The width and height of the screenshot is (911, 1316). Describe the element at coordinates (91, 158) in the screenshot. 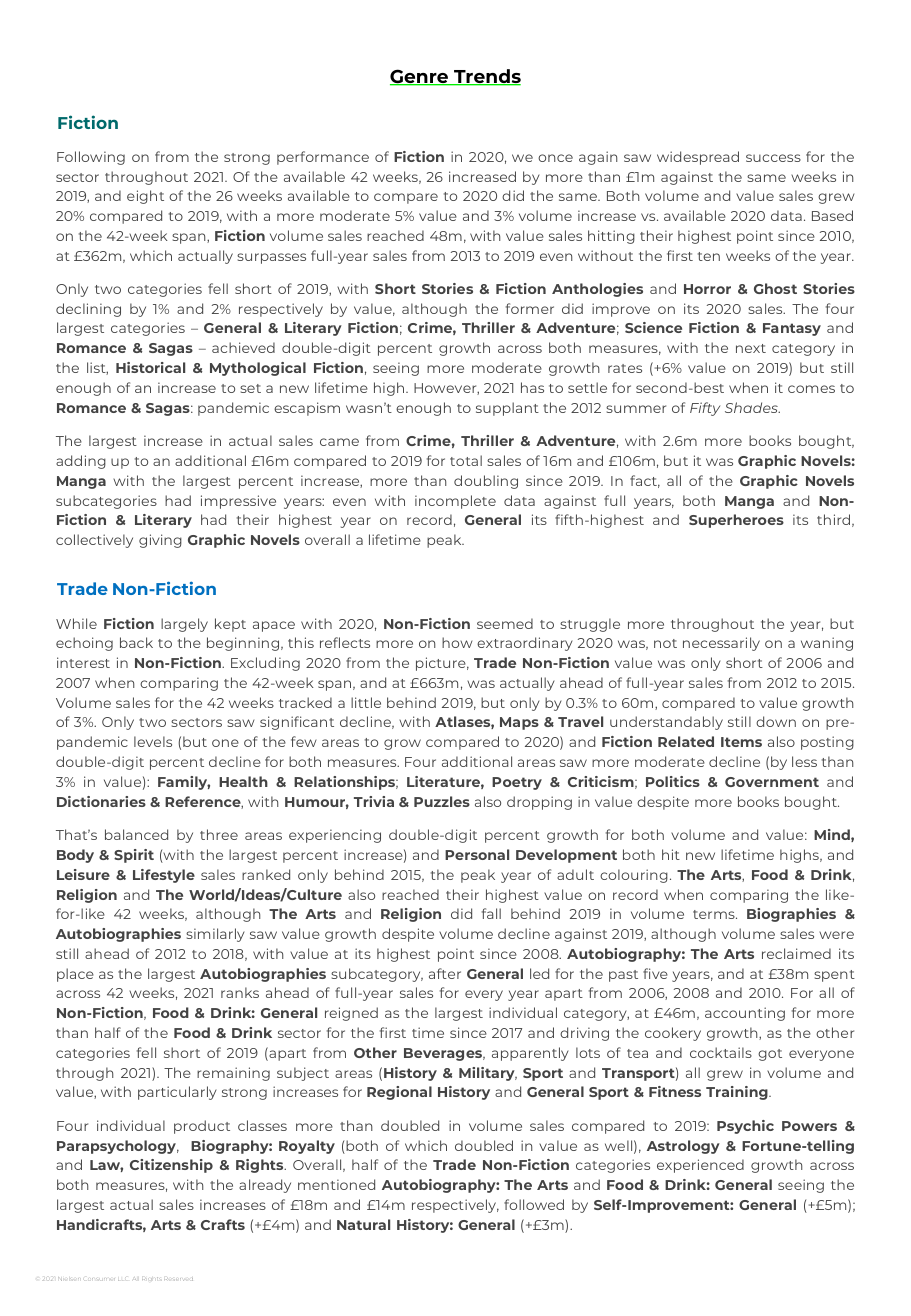

I see `Following` at that location.
